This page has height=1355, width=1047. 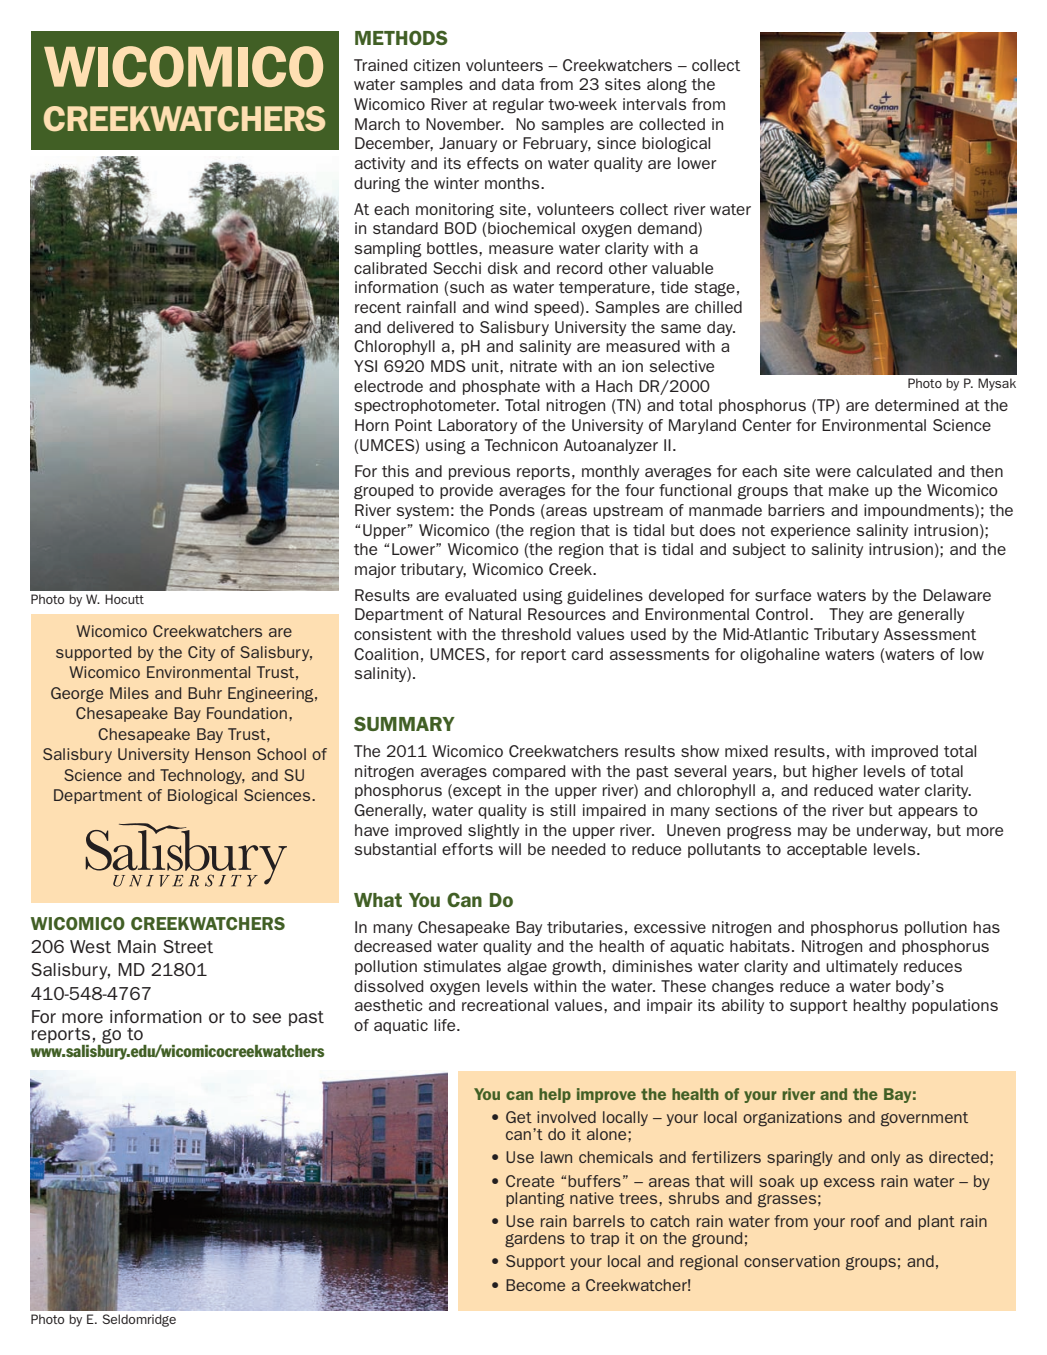 What do you see at coordinates (527, 968) in the page?
I see `algae` at bounding box center [527, 968].
